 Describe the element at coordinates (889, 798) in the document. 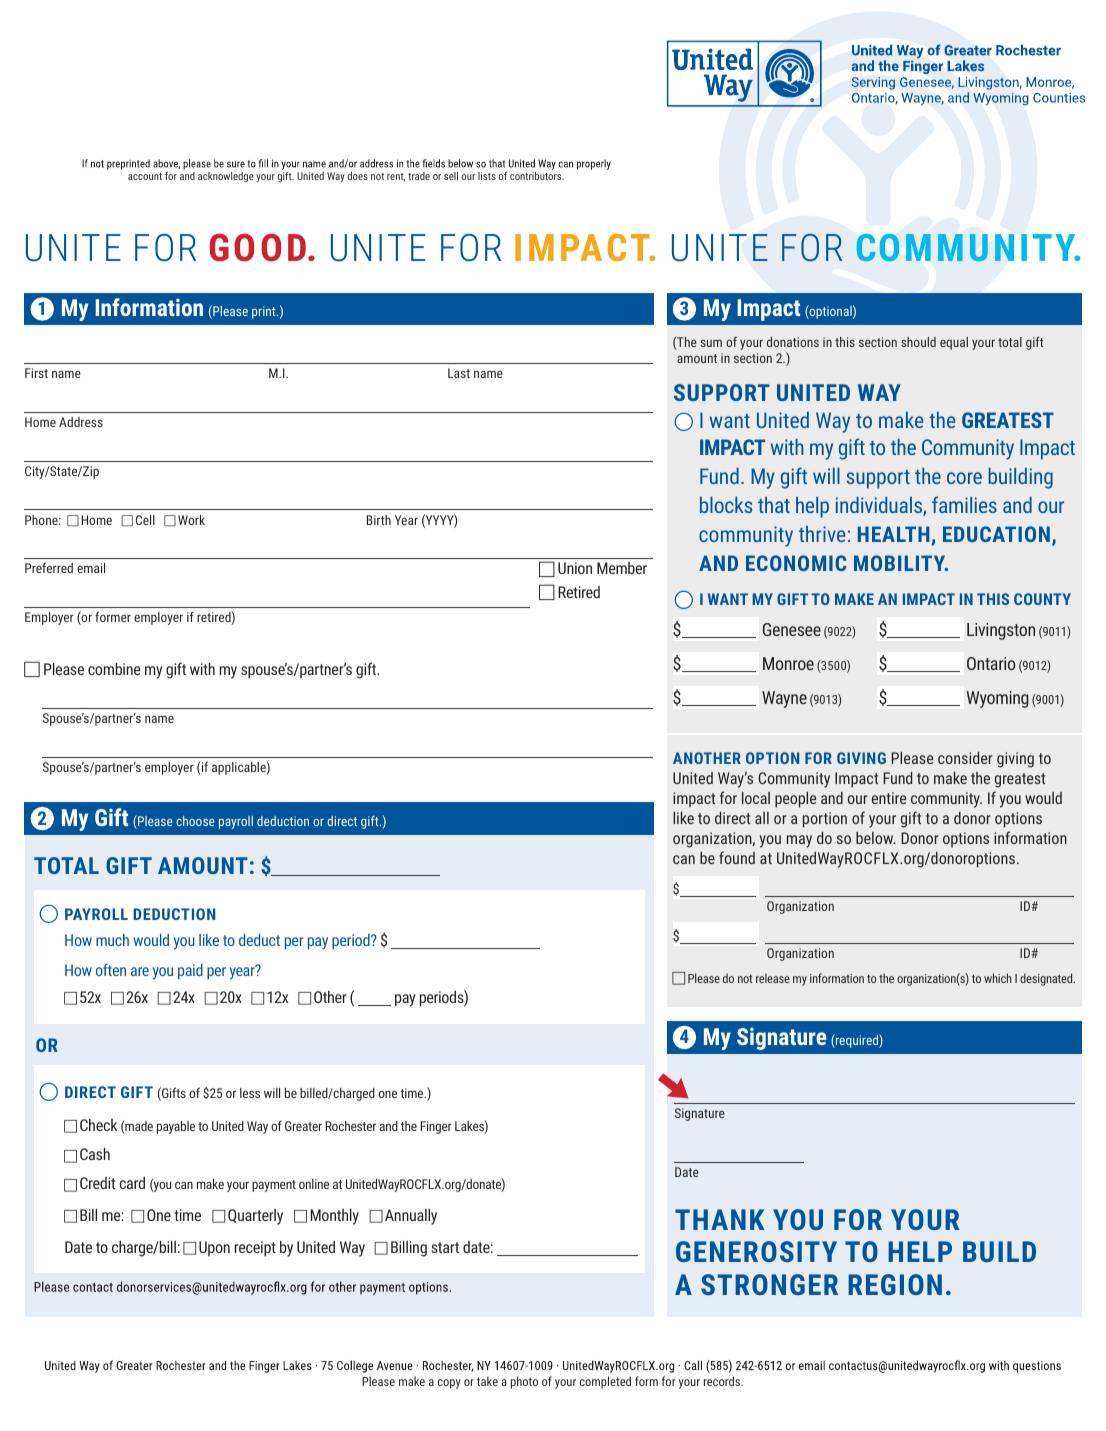

I see `entire` at that location.
